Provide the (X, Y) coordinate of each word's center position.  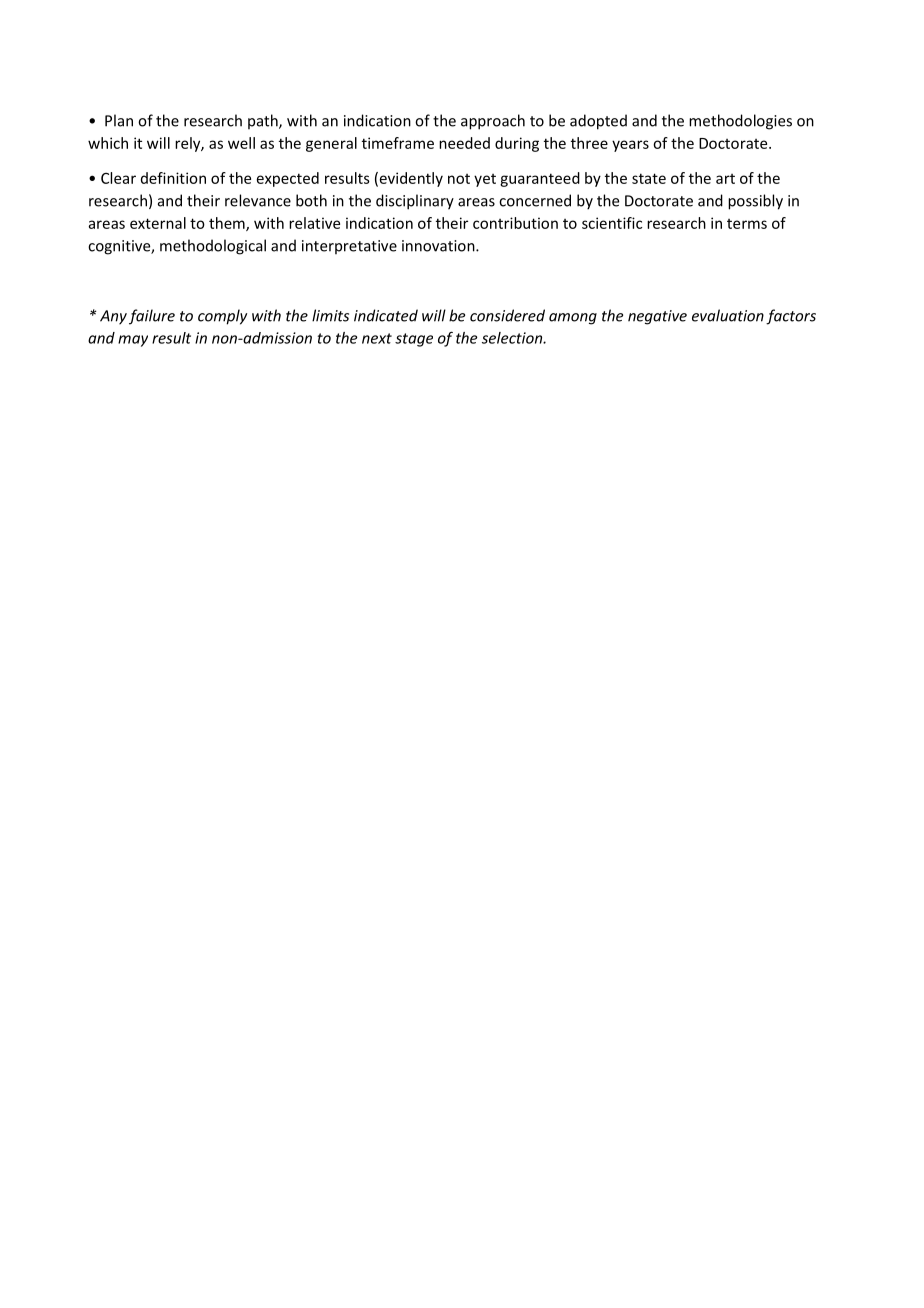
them (228, 224)
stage (414, 340)
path (264, 121)
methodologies (740, 122)
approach (493, 122)
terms (747, 224)
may (133, 341)
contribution (515, 223)
